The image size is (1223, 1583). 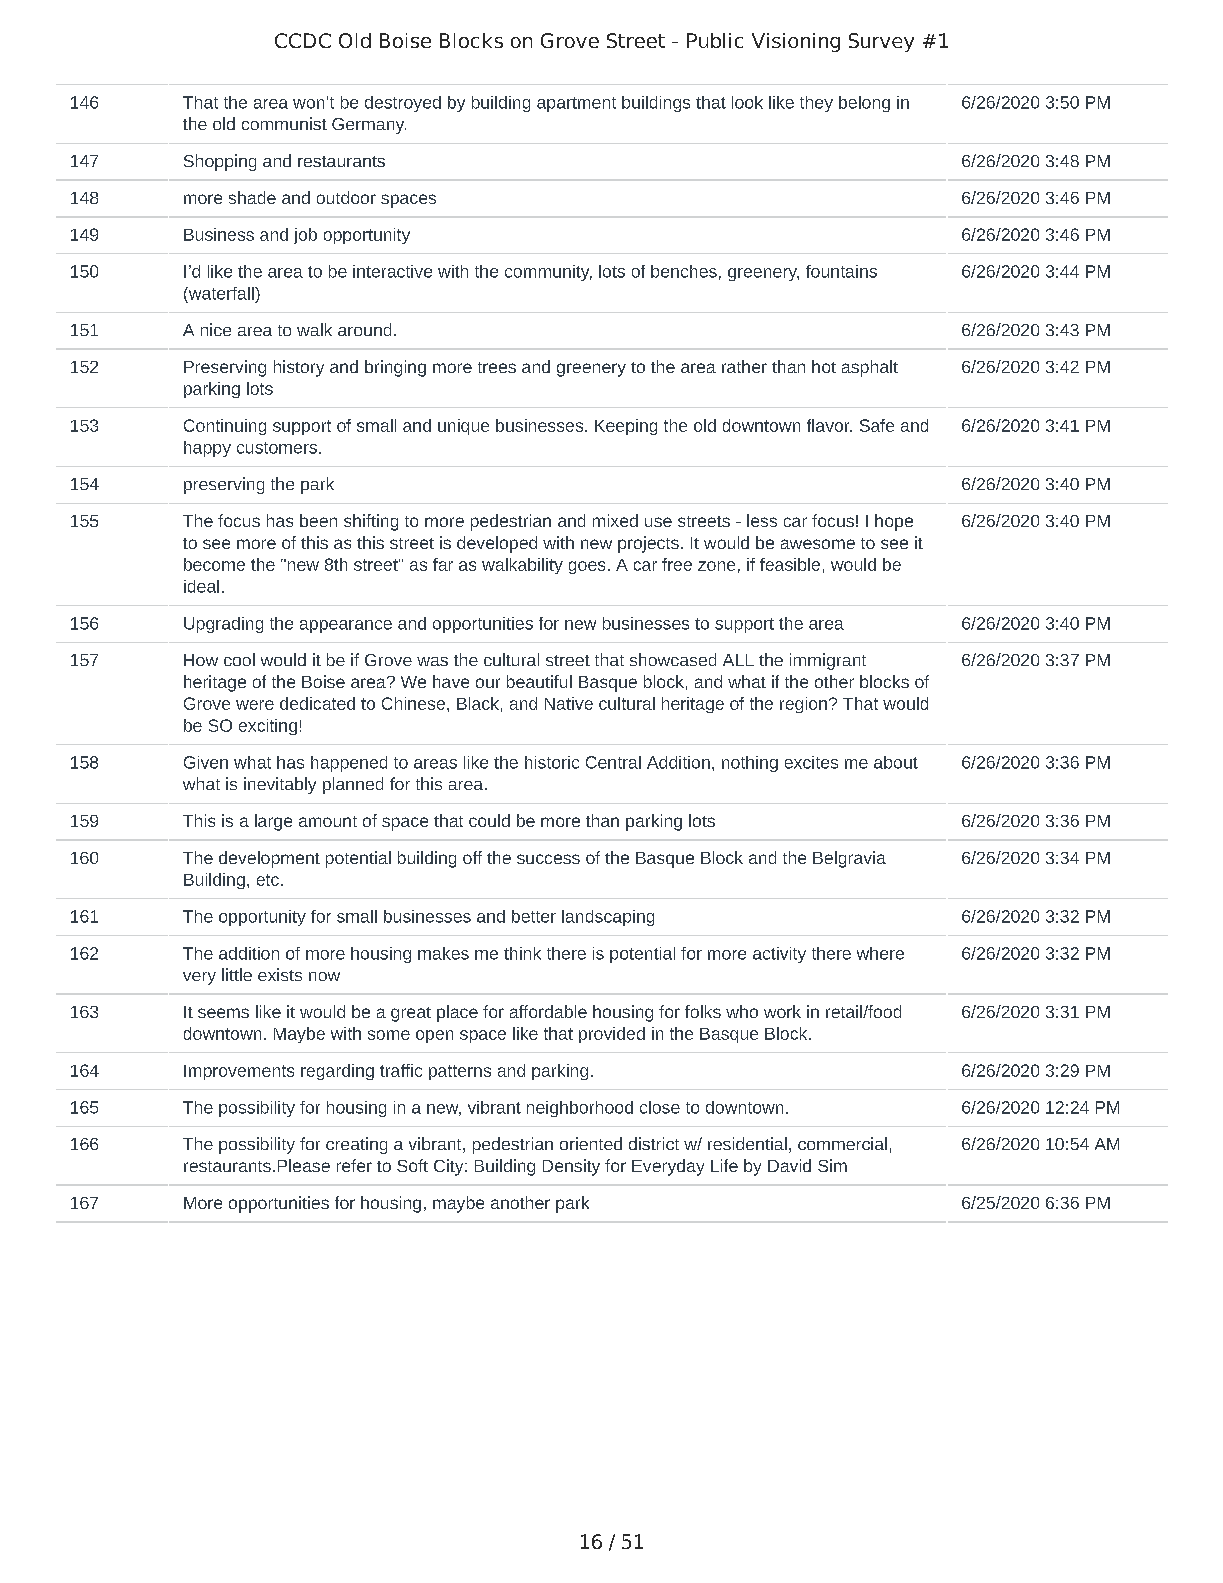 What do you see at coordinates (816, 104) in the screenshot?
I see `they` at bounding box center [816, 104].
